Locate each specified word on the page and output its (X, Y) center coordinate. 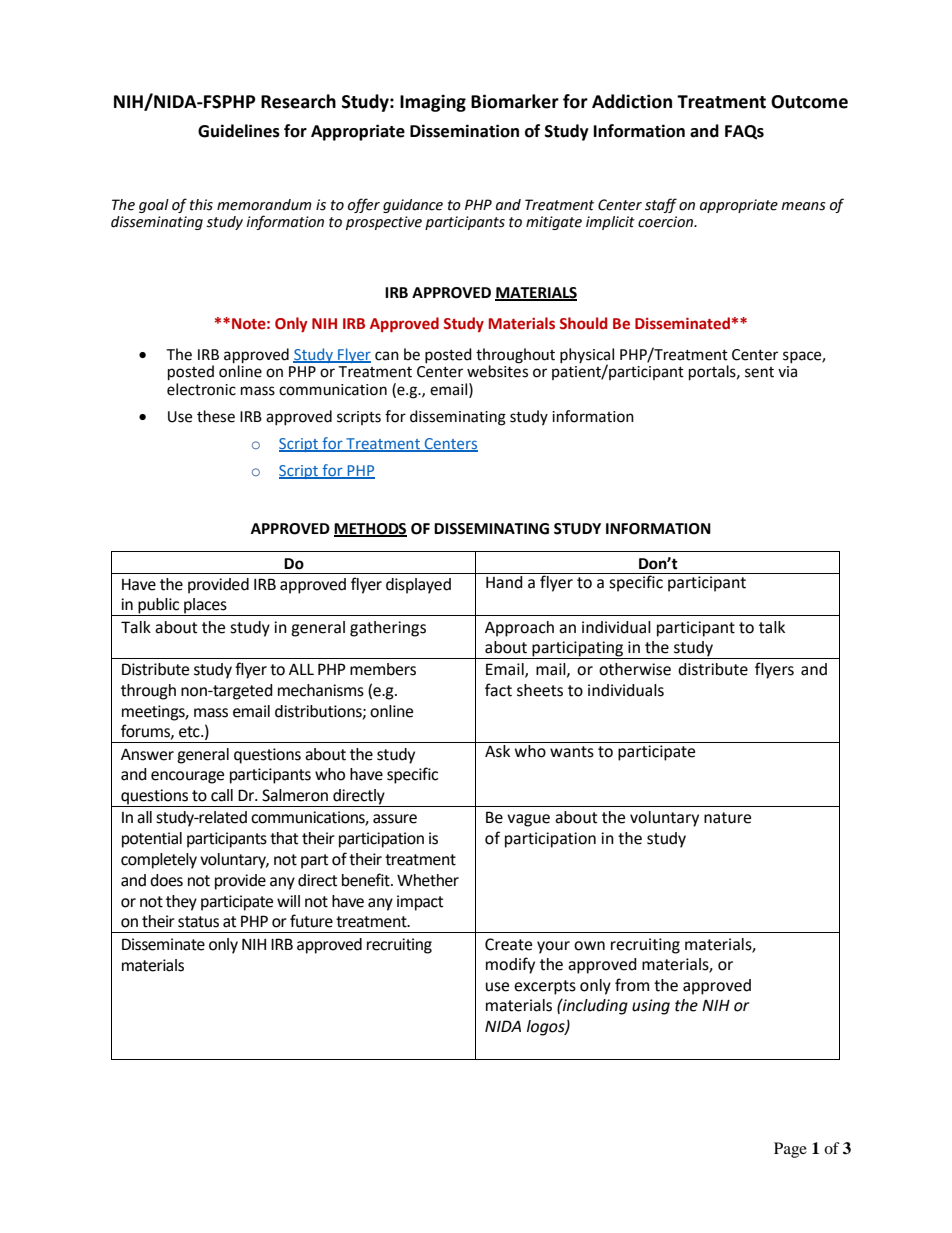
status (198, 922)
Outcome (809, 102)
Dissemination (464, 131)
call (222, 795)
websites (497, 370)
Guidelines (239, 131)
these (216, 416)
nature (727, 818)
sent (759, 372)
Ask (497, 751)
